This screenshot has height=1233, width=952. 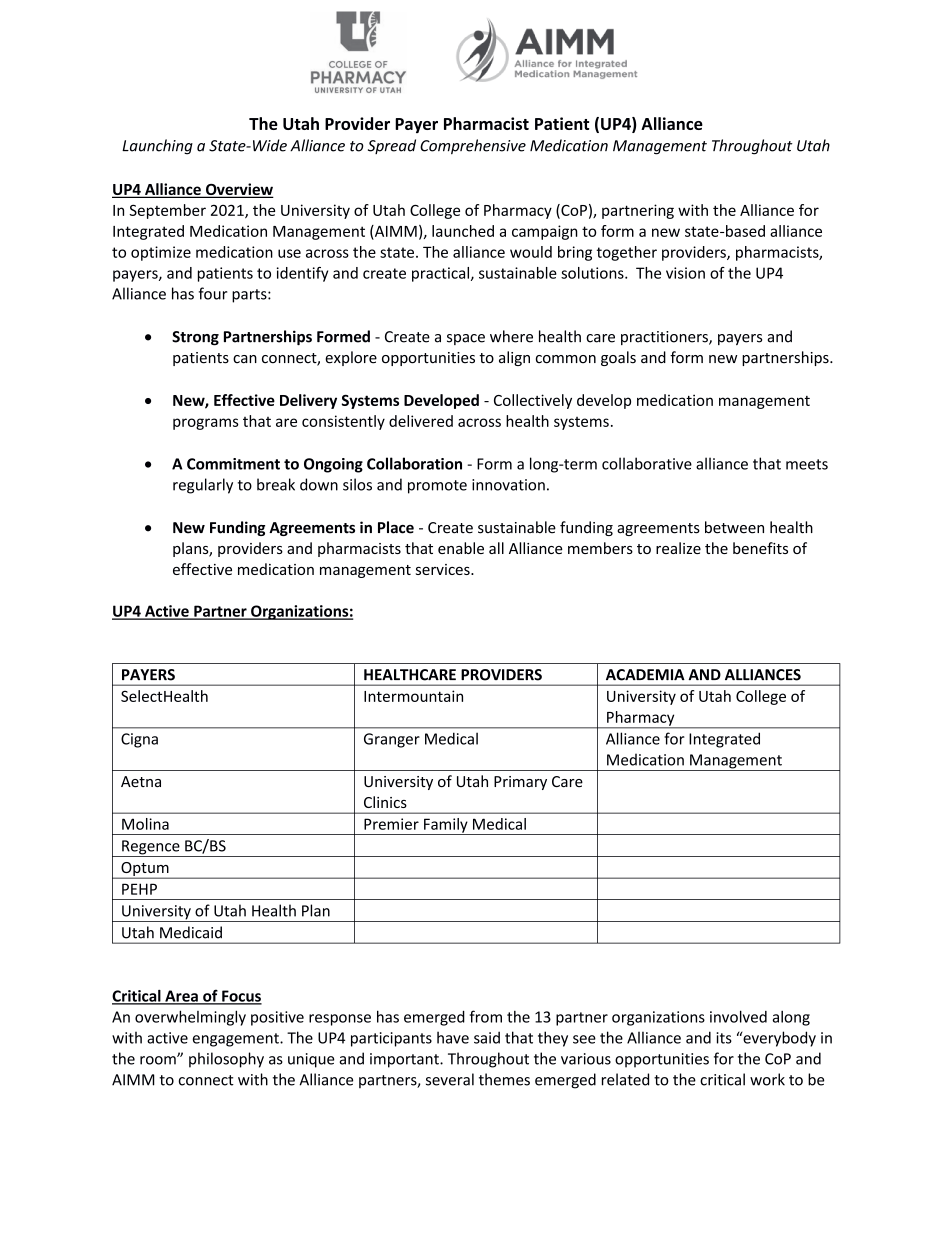 I want to click on Comprehensive, so click(x=473, y=146).
